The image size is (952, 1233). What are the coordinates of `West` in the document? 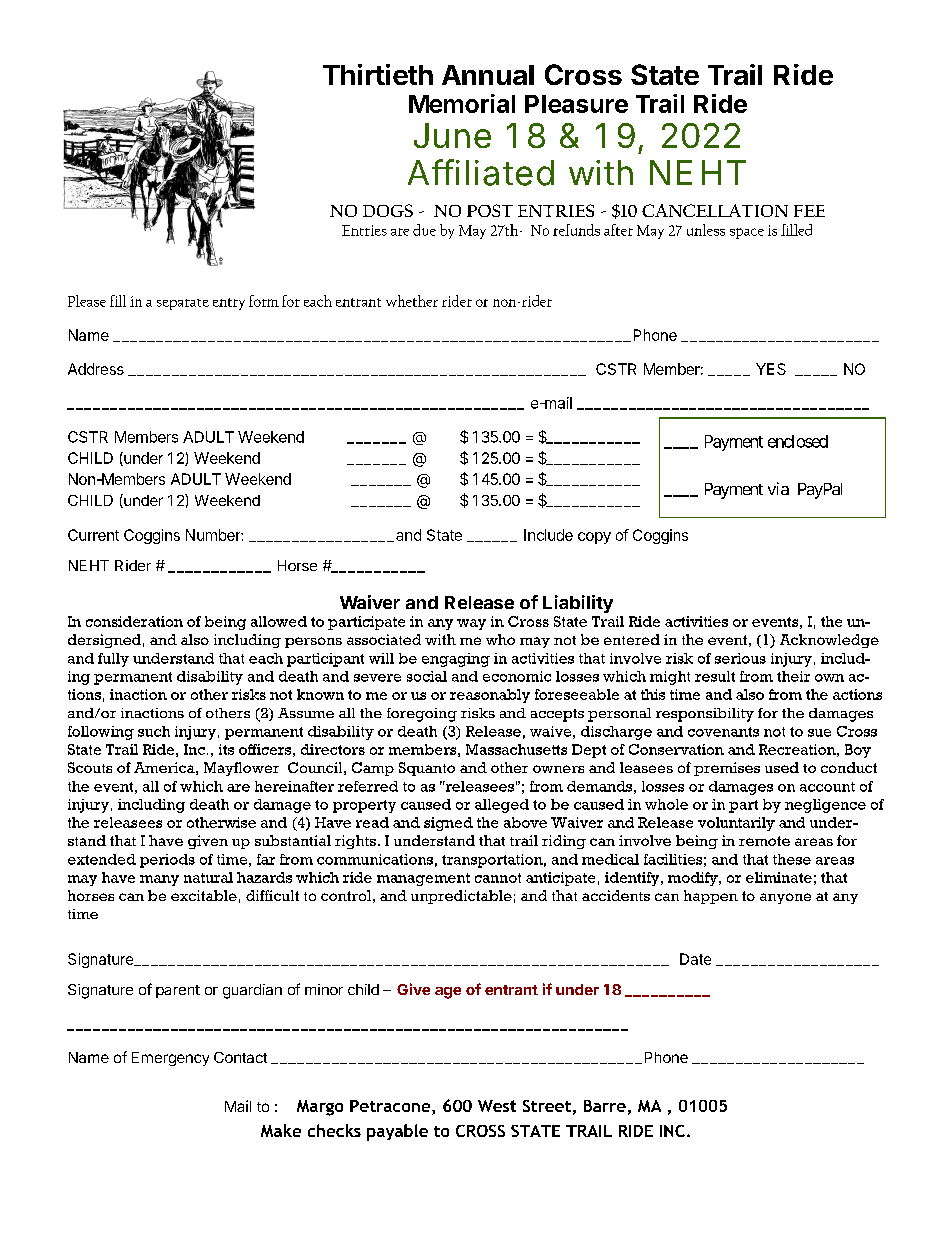 It's located at (497, 1106).
